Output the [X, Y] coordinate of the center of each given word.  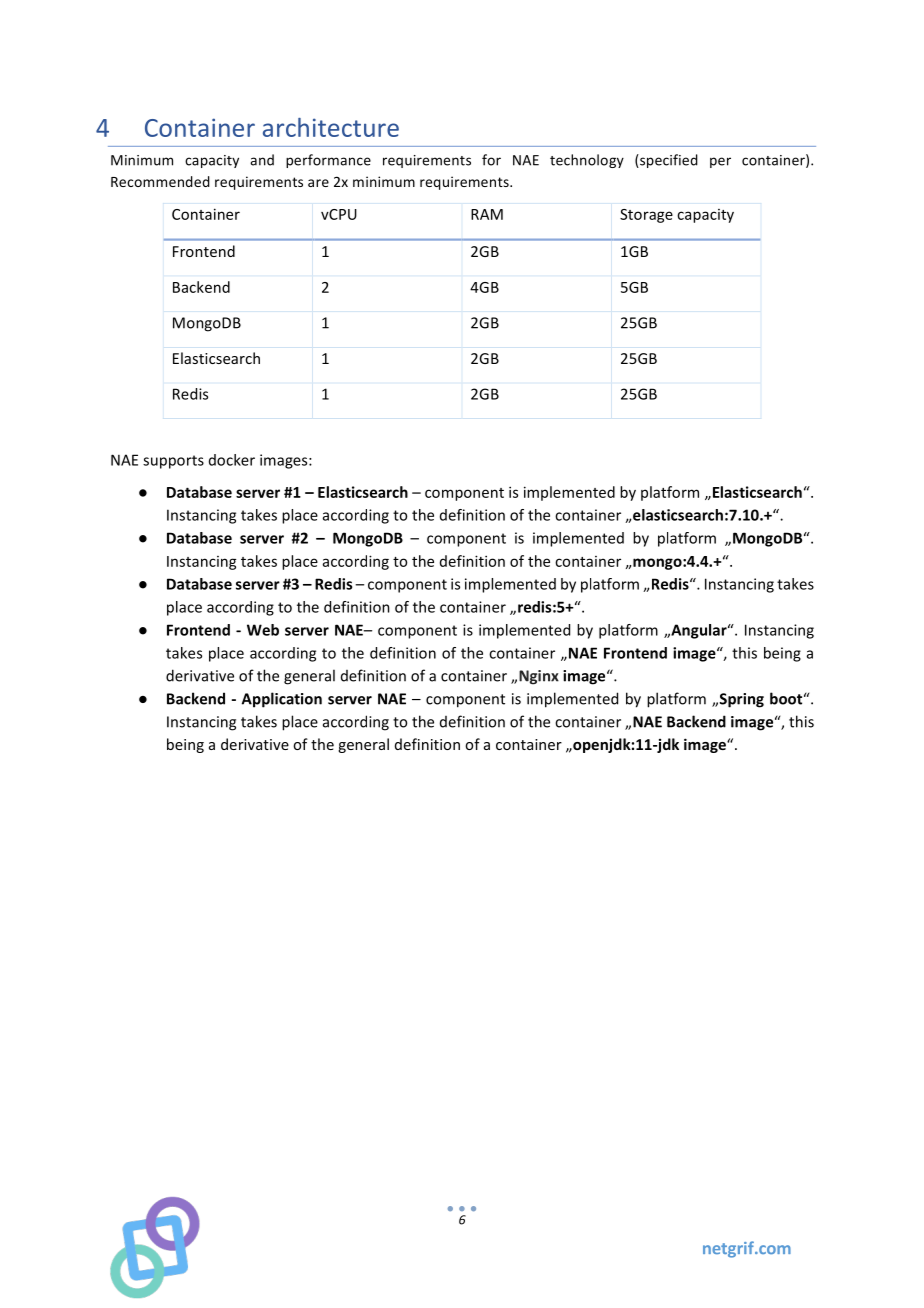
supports [173, 462]
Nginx [539, 677]
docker [232, 460]
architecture [331, 127]
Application [282, 700]
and [262, 160]
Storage [646, 216]
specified [668, 161]
